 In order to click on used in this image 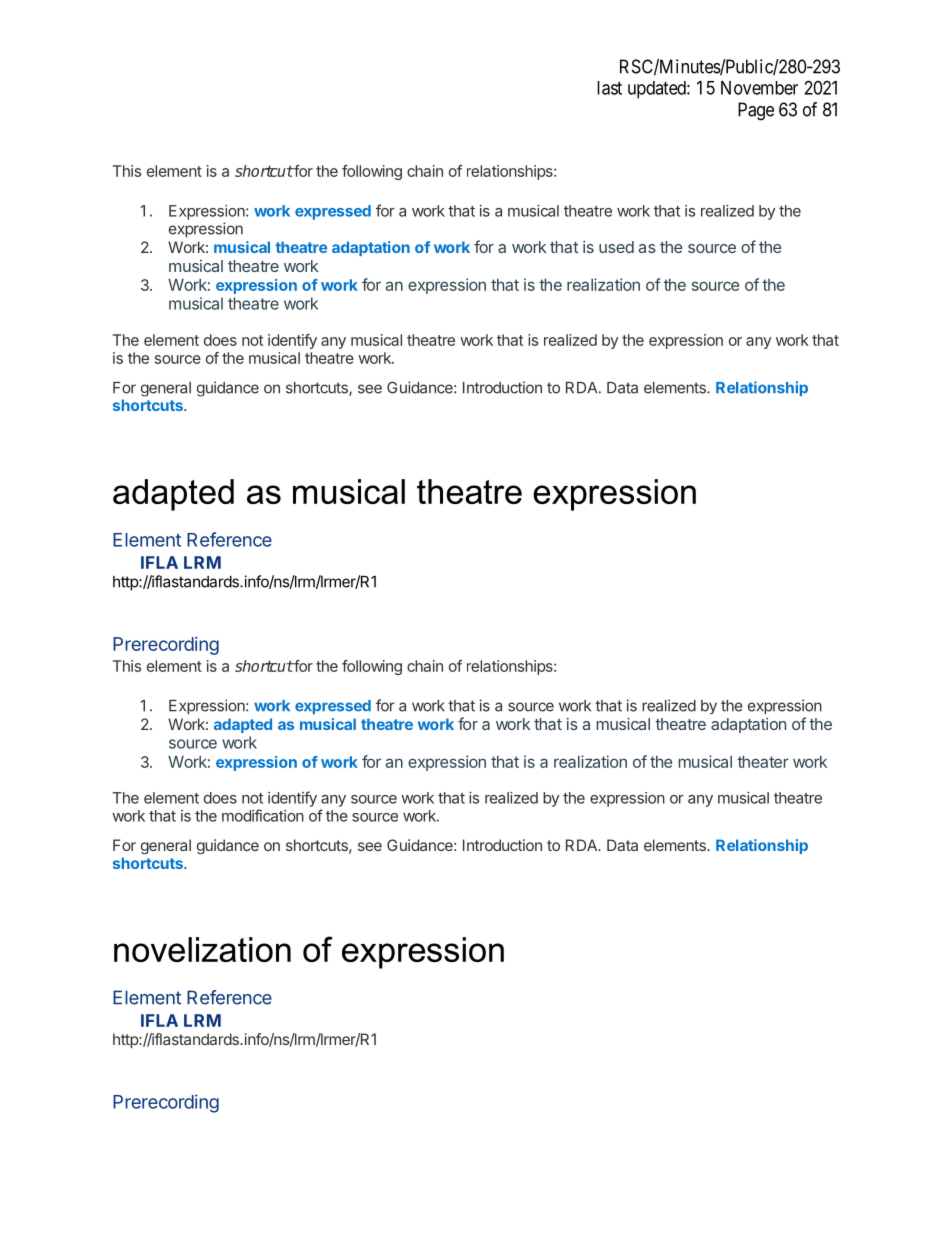, I will do `click(616, 247)`.
